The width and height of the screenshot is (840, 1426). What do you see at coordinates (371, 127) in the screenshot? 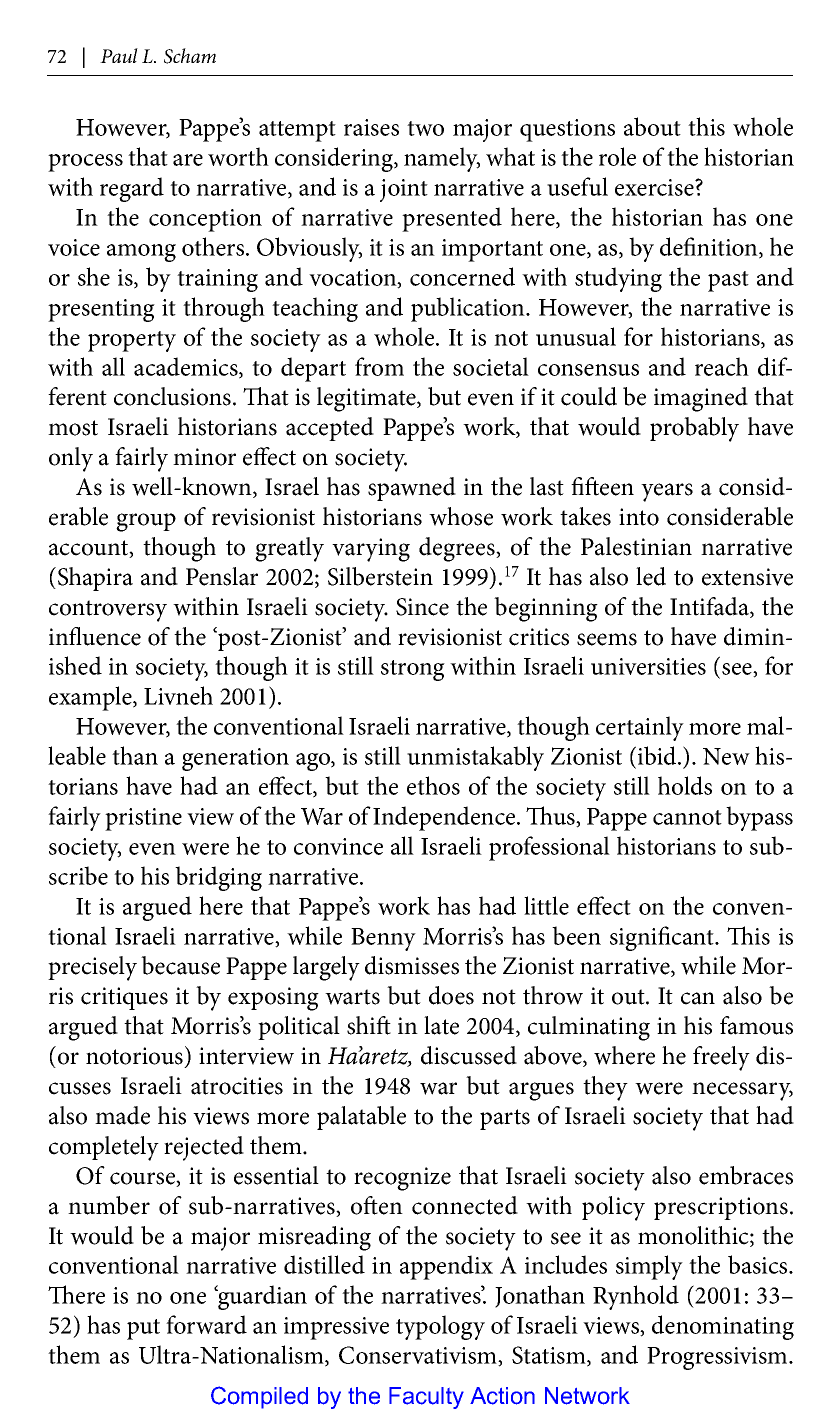
I see `raises` at bounding box center [371, 127].
